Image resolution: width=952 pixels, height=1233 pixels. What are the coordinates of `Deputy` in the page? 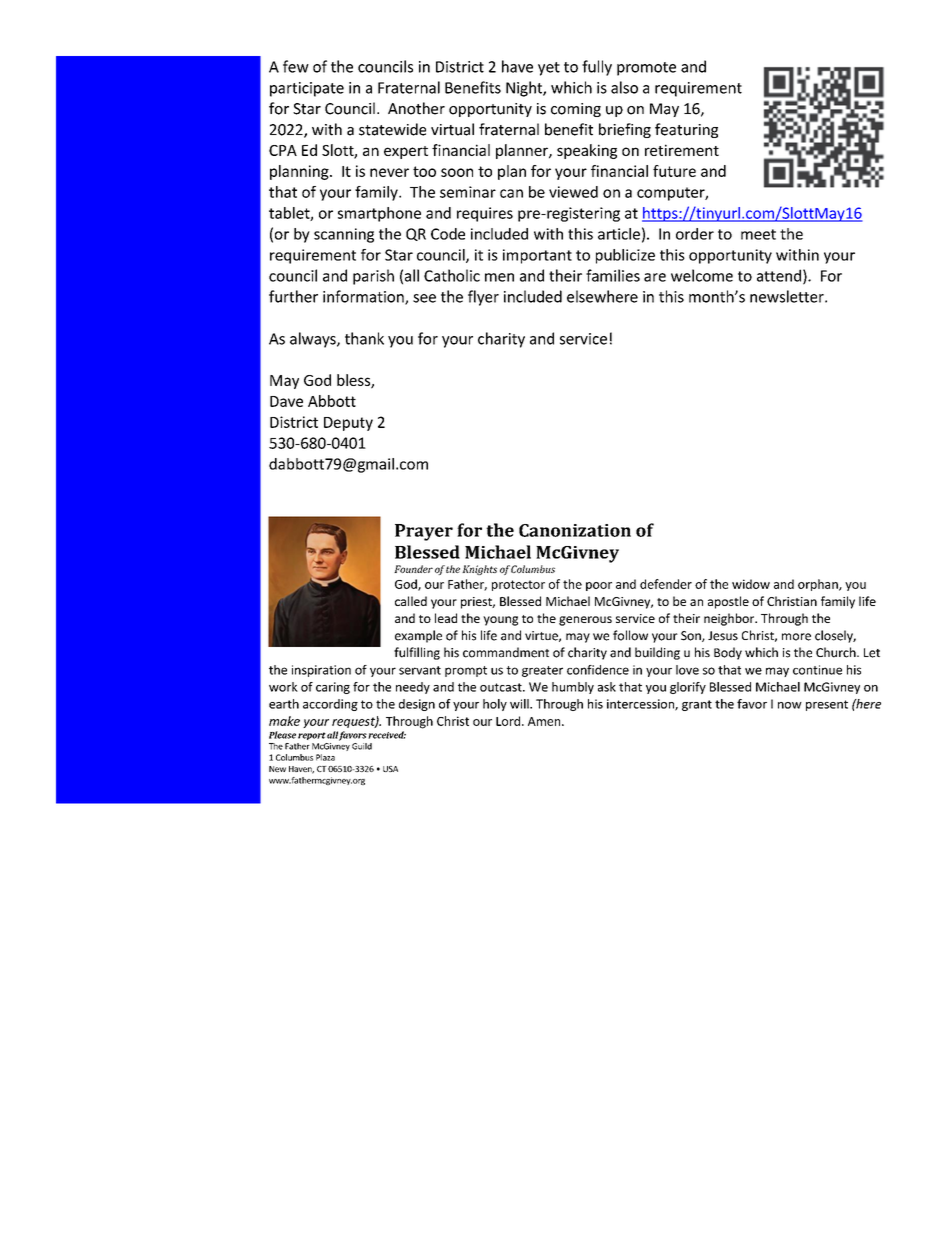 It's located at (348, 424).
